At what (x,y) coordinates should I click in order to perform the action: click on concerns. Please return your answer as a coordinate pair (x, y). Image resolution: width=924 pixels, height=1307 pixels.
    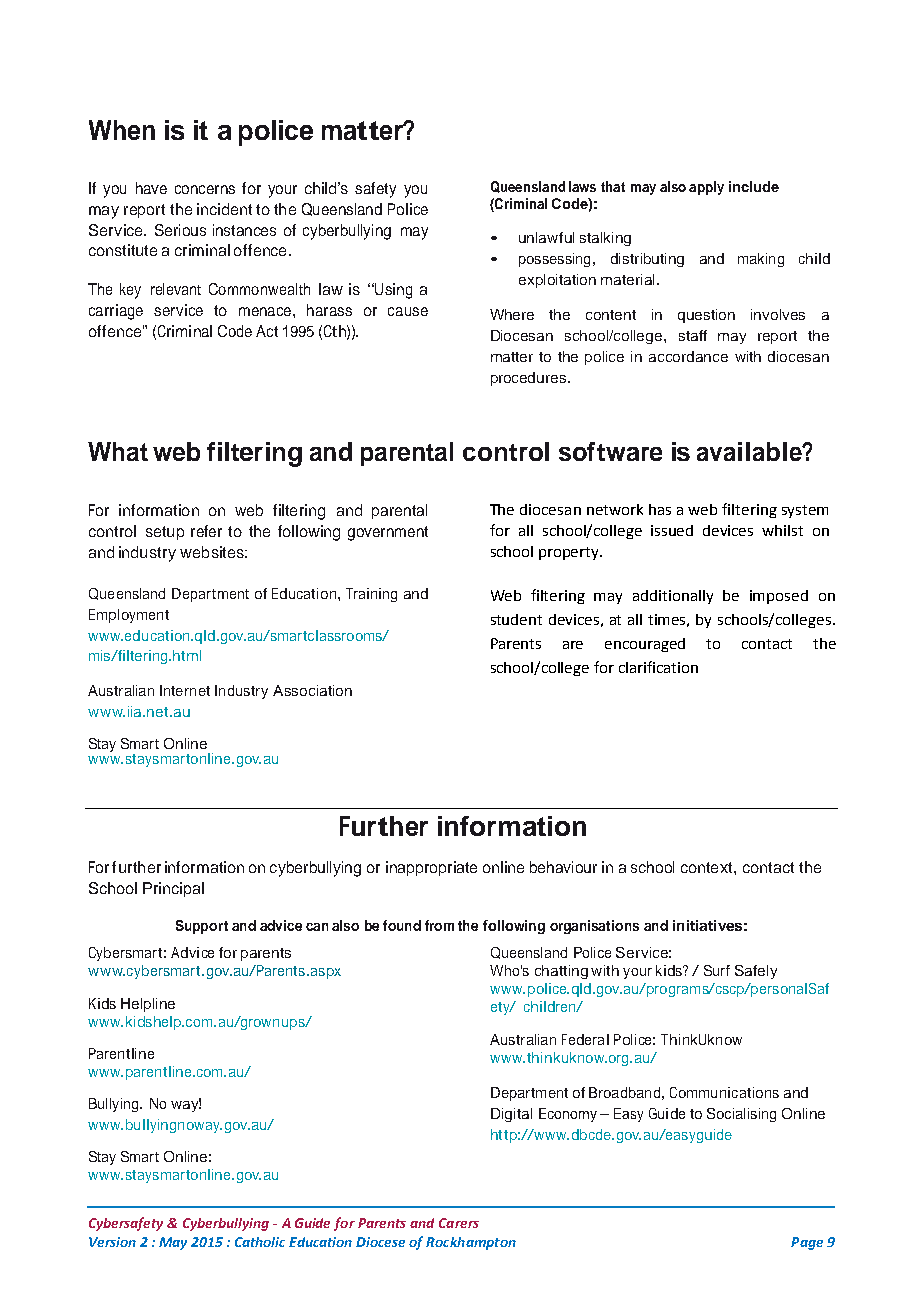
    Looking at the image, I should click on (205, 189).
